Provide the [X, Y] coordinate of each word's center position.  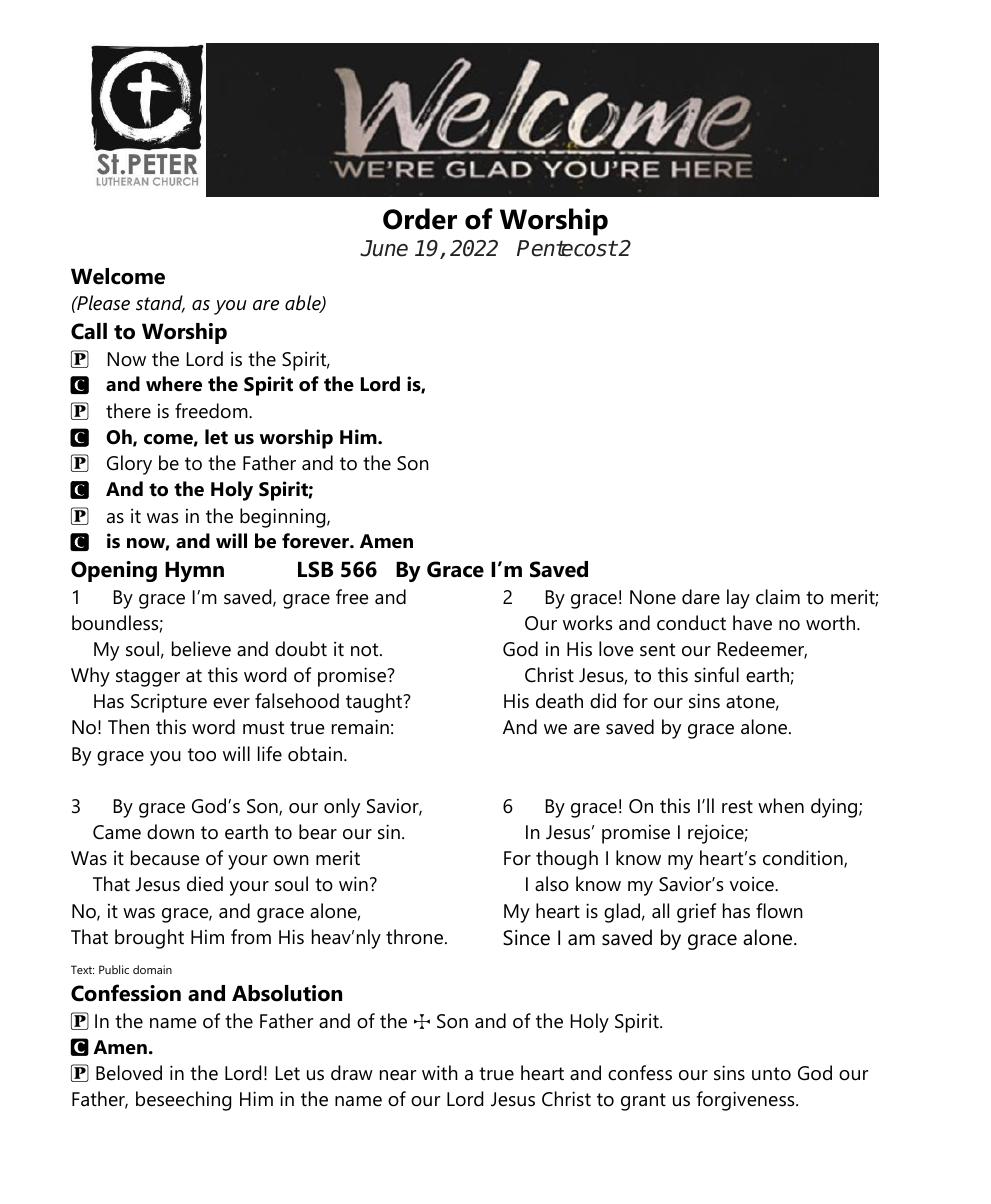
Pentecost [567, 248]
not [366, 650]
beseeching [183, 1101]
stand [160, 304]
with [440, 1072]
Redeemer [762, 650]
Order [420, 219]
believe [201, 649]
